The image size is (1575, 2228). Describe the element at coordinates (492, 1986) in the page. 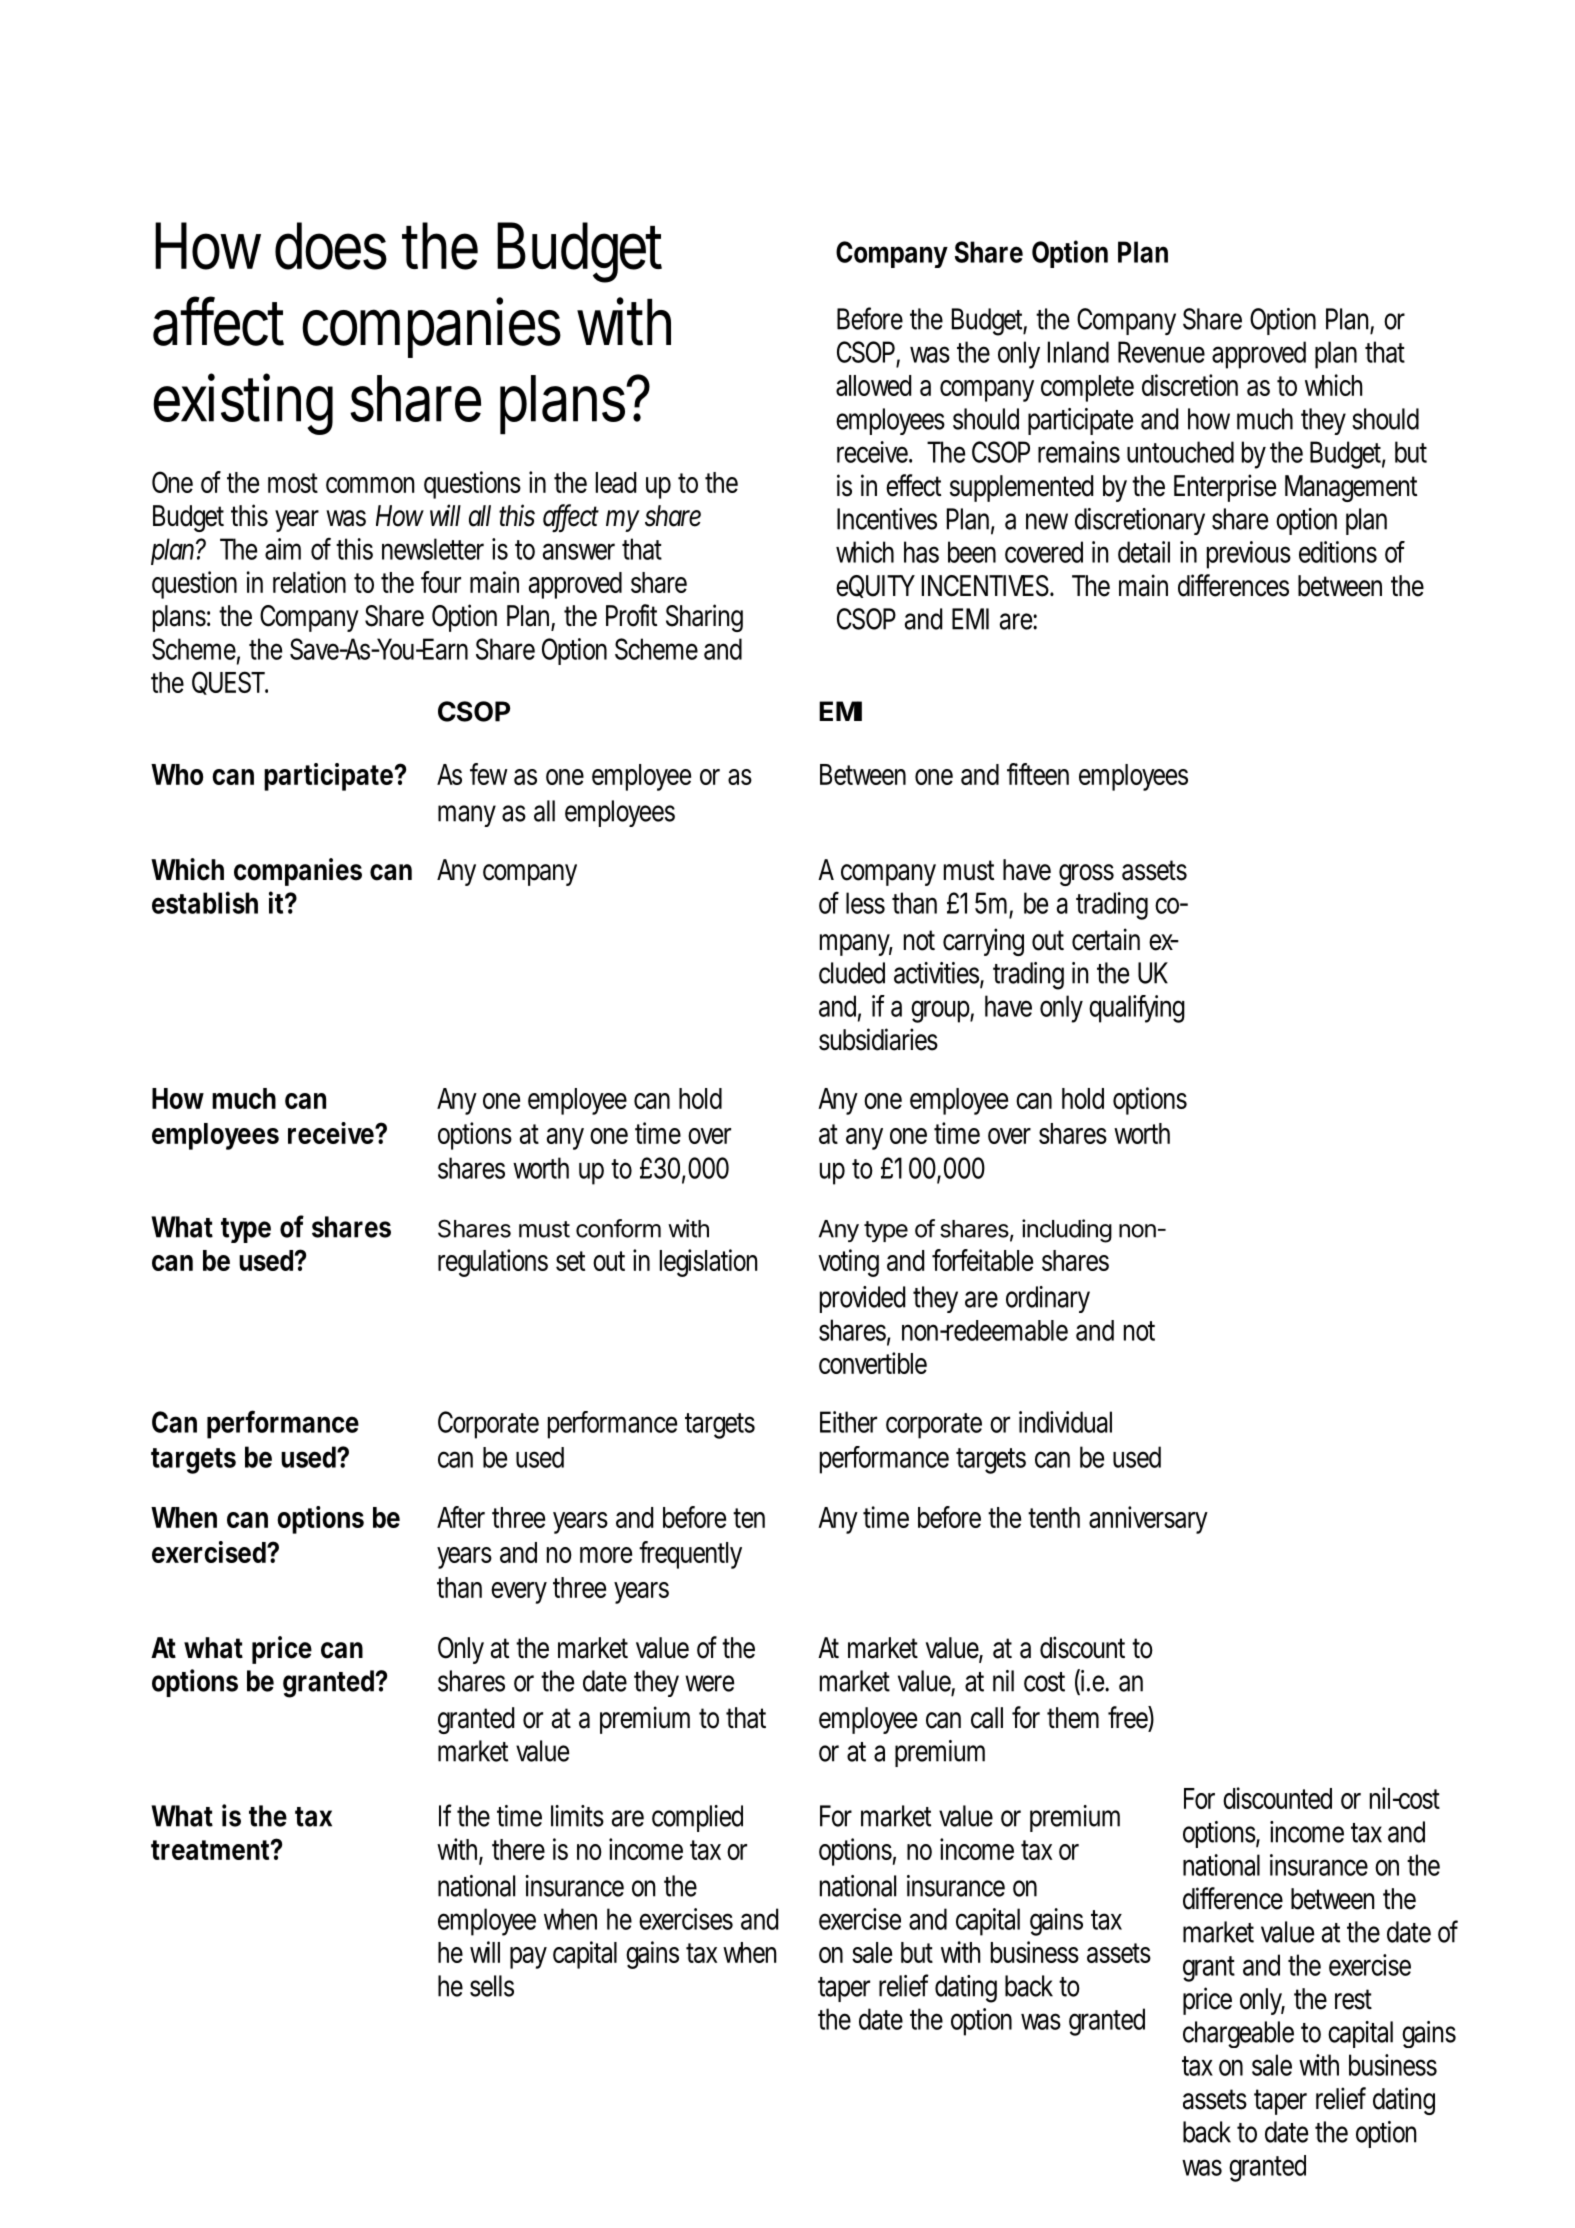

I see `sells` at that location.
